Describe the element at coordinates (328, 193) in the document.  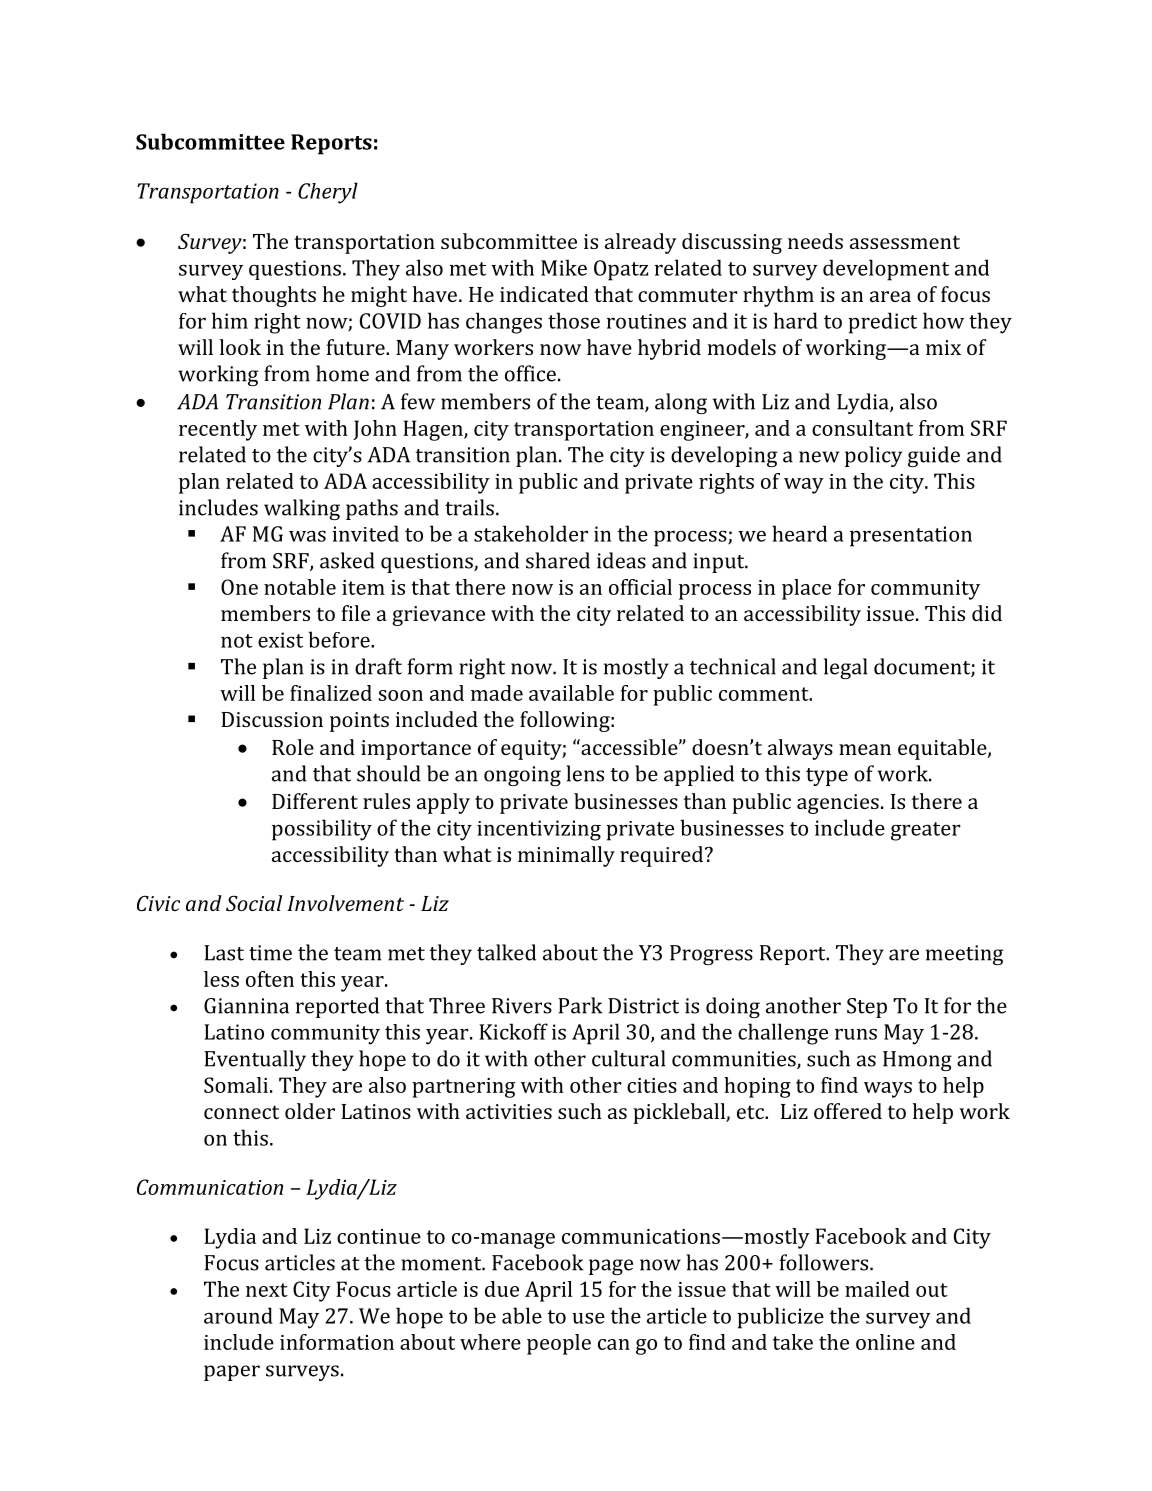
I see `Cheryl` at that location.
